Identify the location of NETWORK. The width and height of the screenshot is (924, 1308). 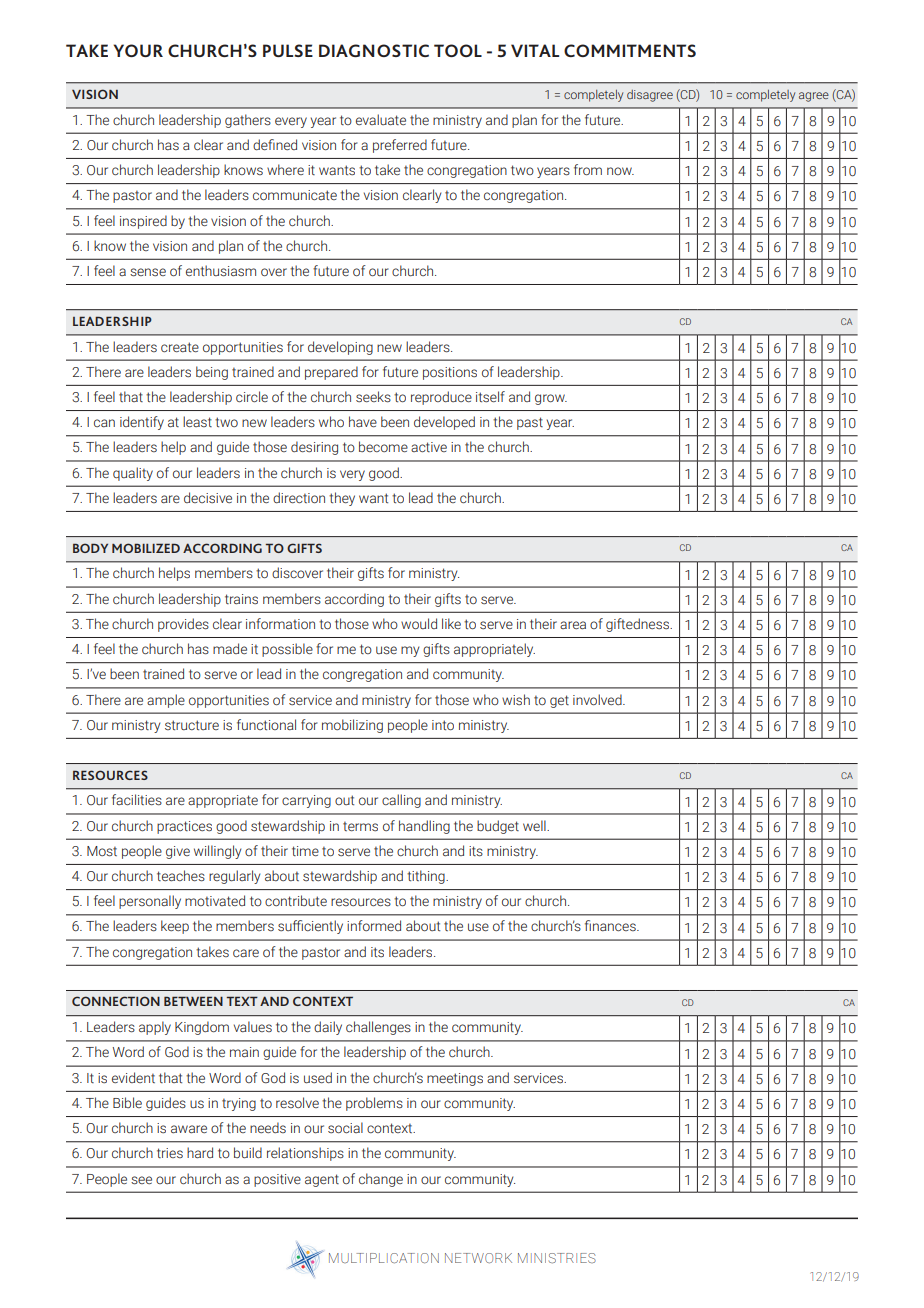
(478, 1258).
